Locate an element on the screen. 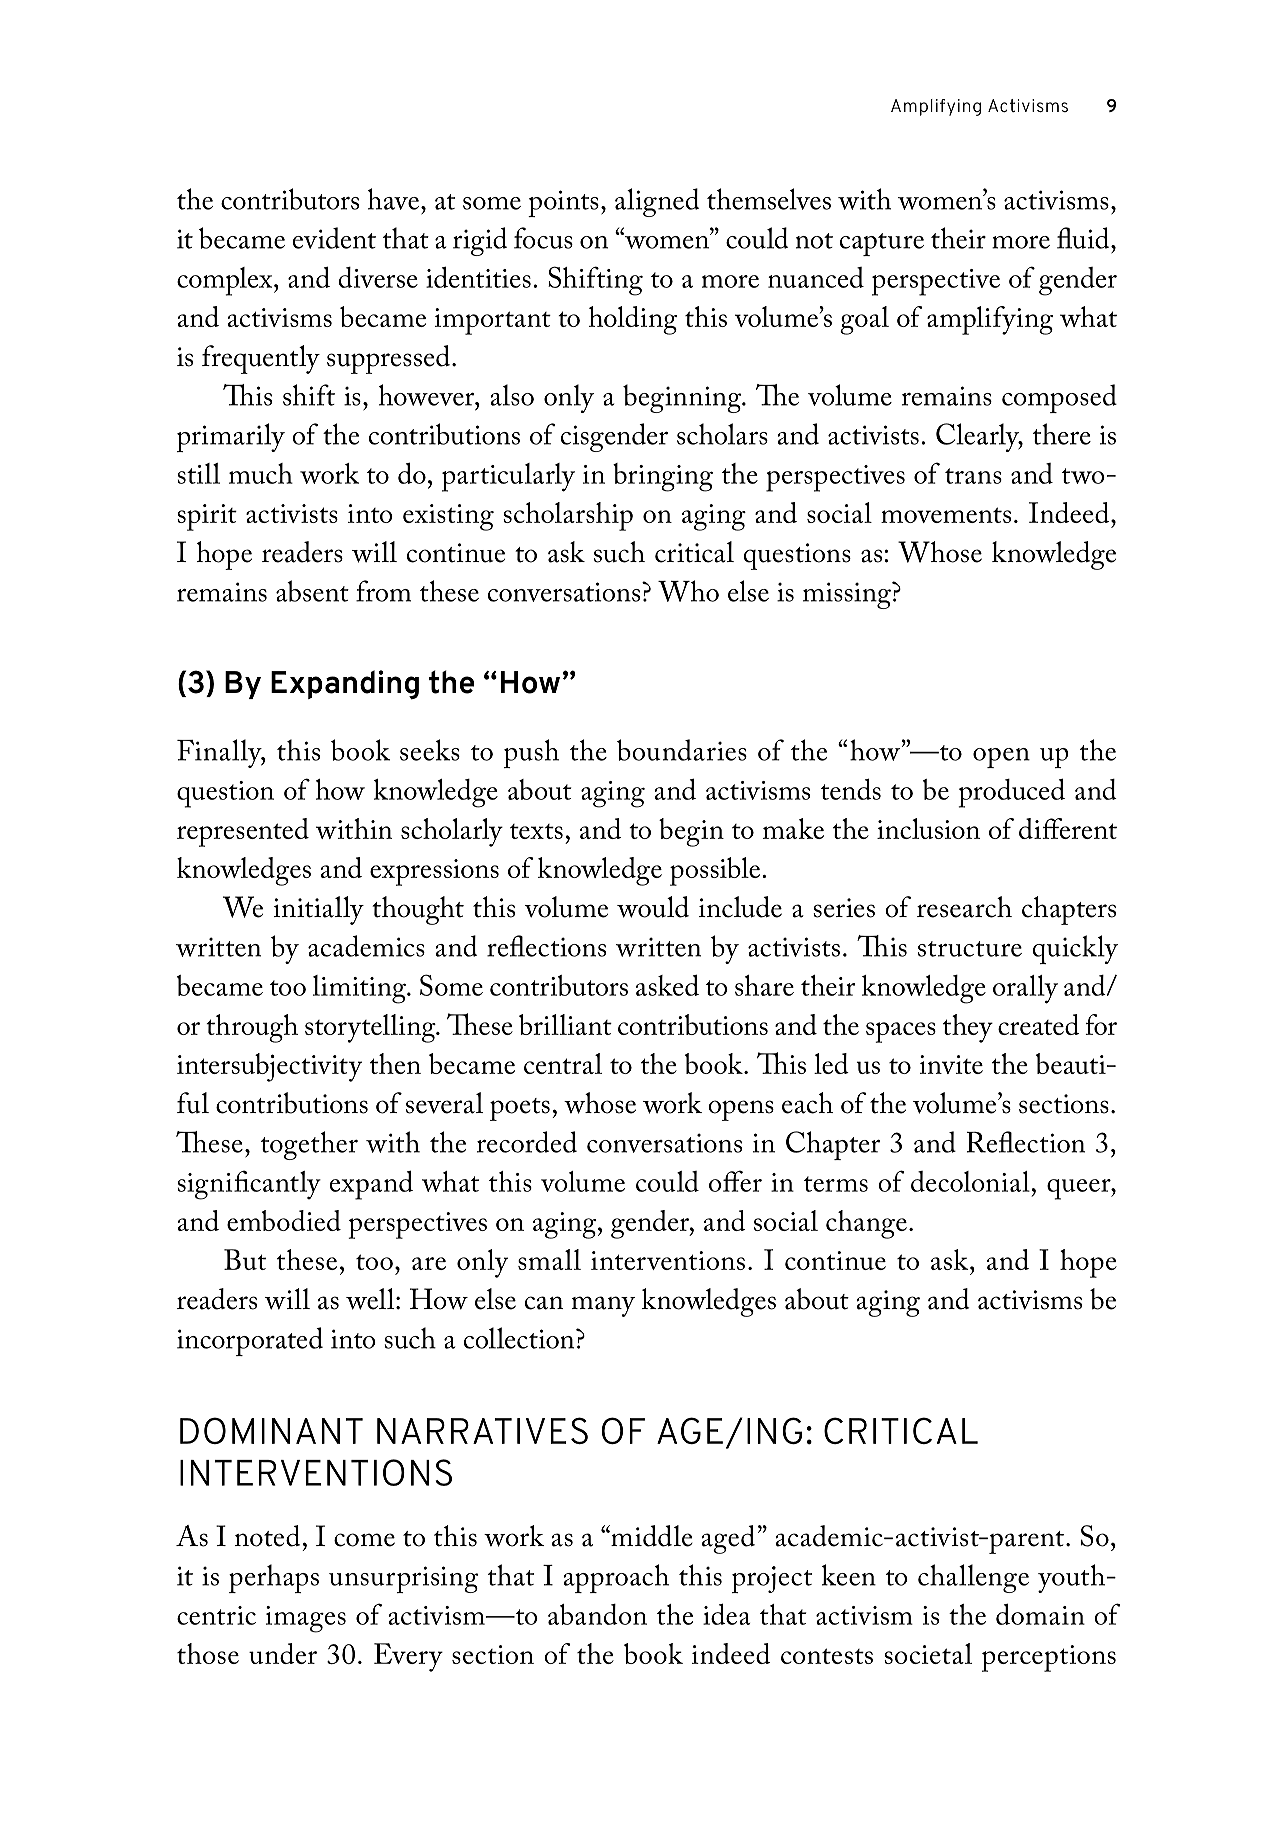 This screenshot has height=1834, width=1270. evident is located at coordinates (334, 238).
